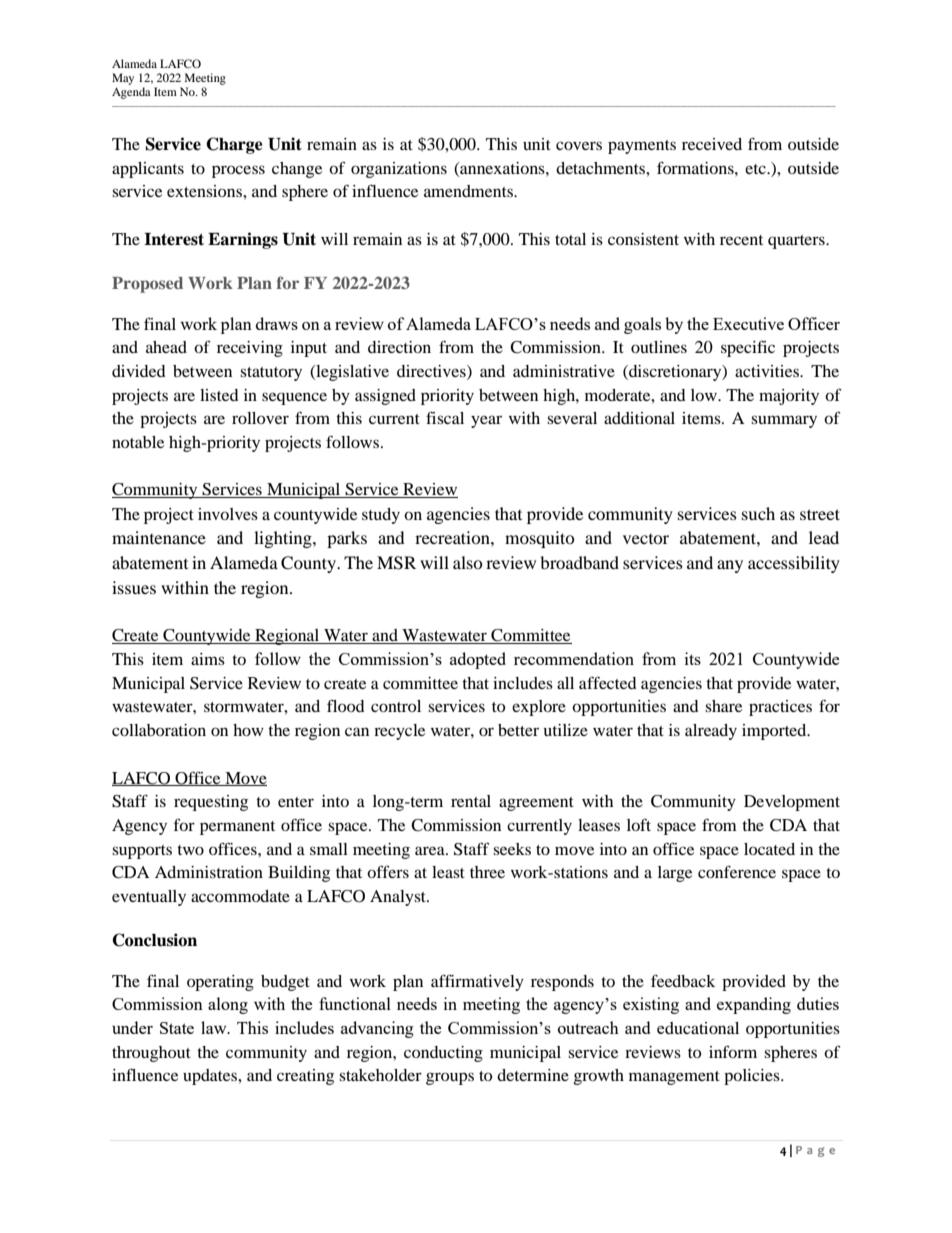 Image resolution: width=952 pixels, height=1233 pixels. I want to click on law, so click(215, 1027).
